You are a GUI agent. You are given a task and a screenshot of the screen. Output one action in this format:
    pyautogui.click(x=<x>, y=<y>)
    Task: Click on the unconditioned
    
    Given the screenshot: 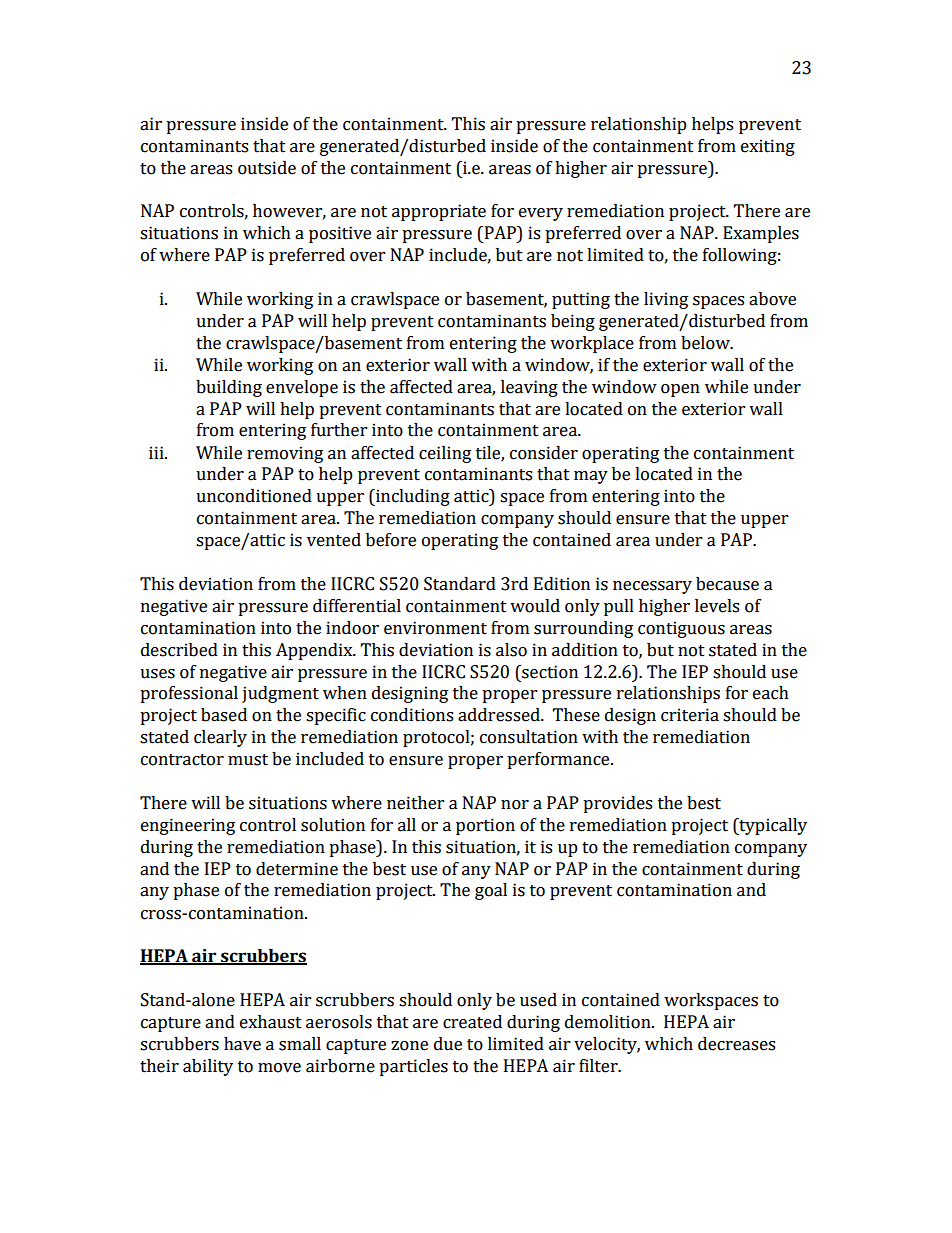 What is the action you would take?
    pyautogui.click(x=254, y=496)
